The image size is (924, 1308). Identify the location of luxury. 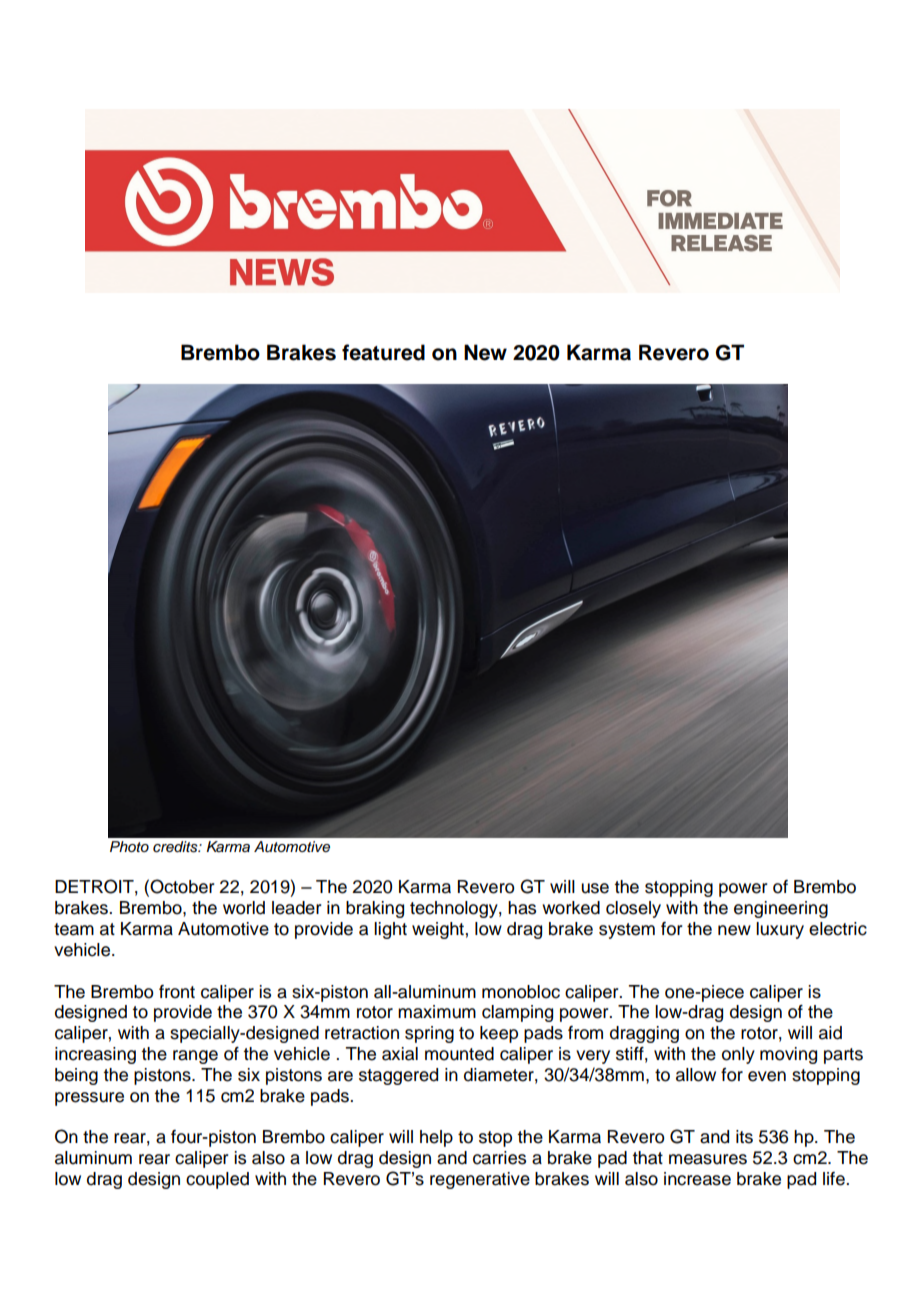
(780, 930).
